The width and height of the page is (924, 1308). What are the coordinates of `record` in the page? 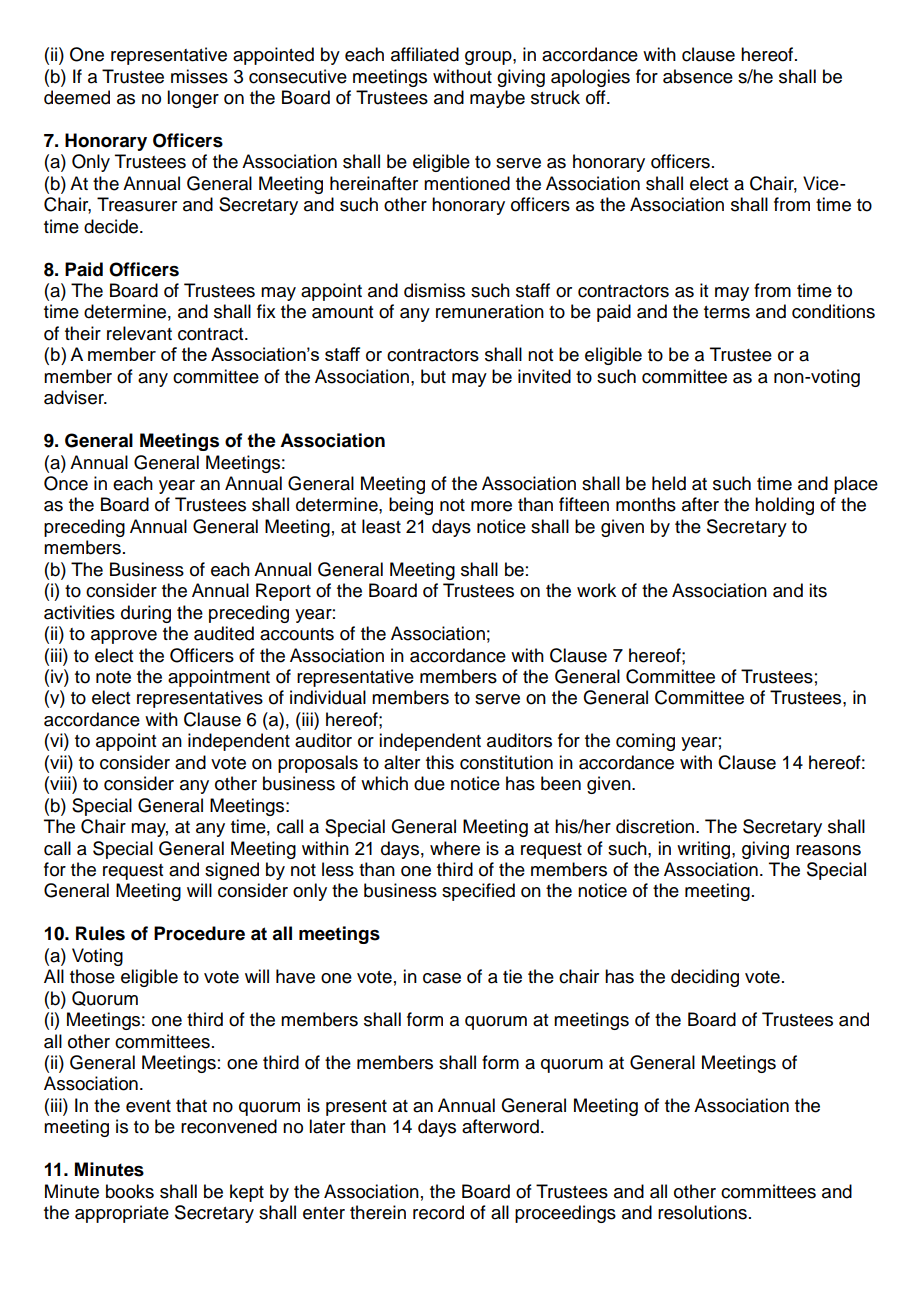 It's located at (438, 1212).
